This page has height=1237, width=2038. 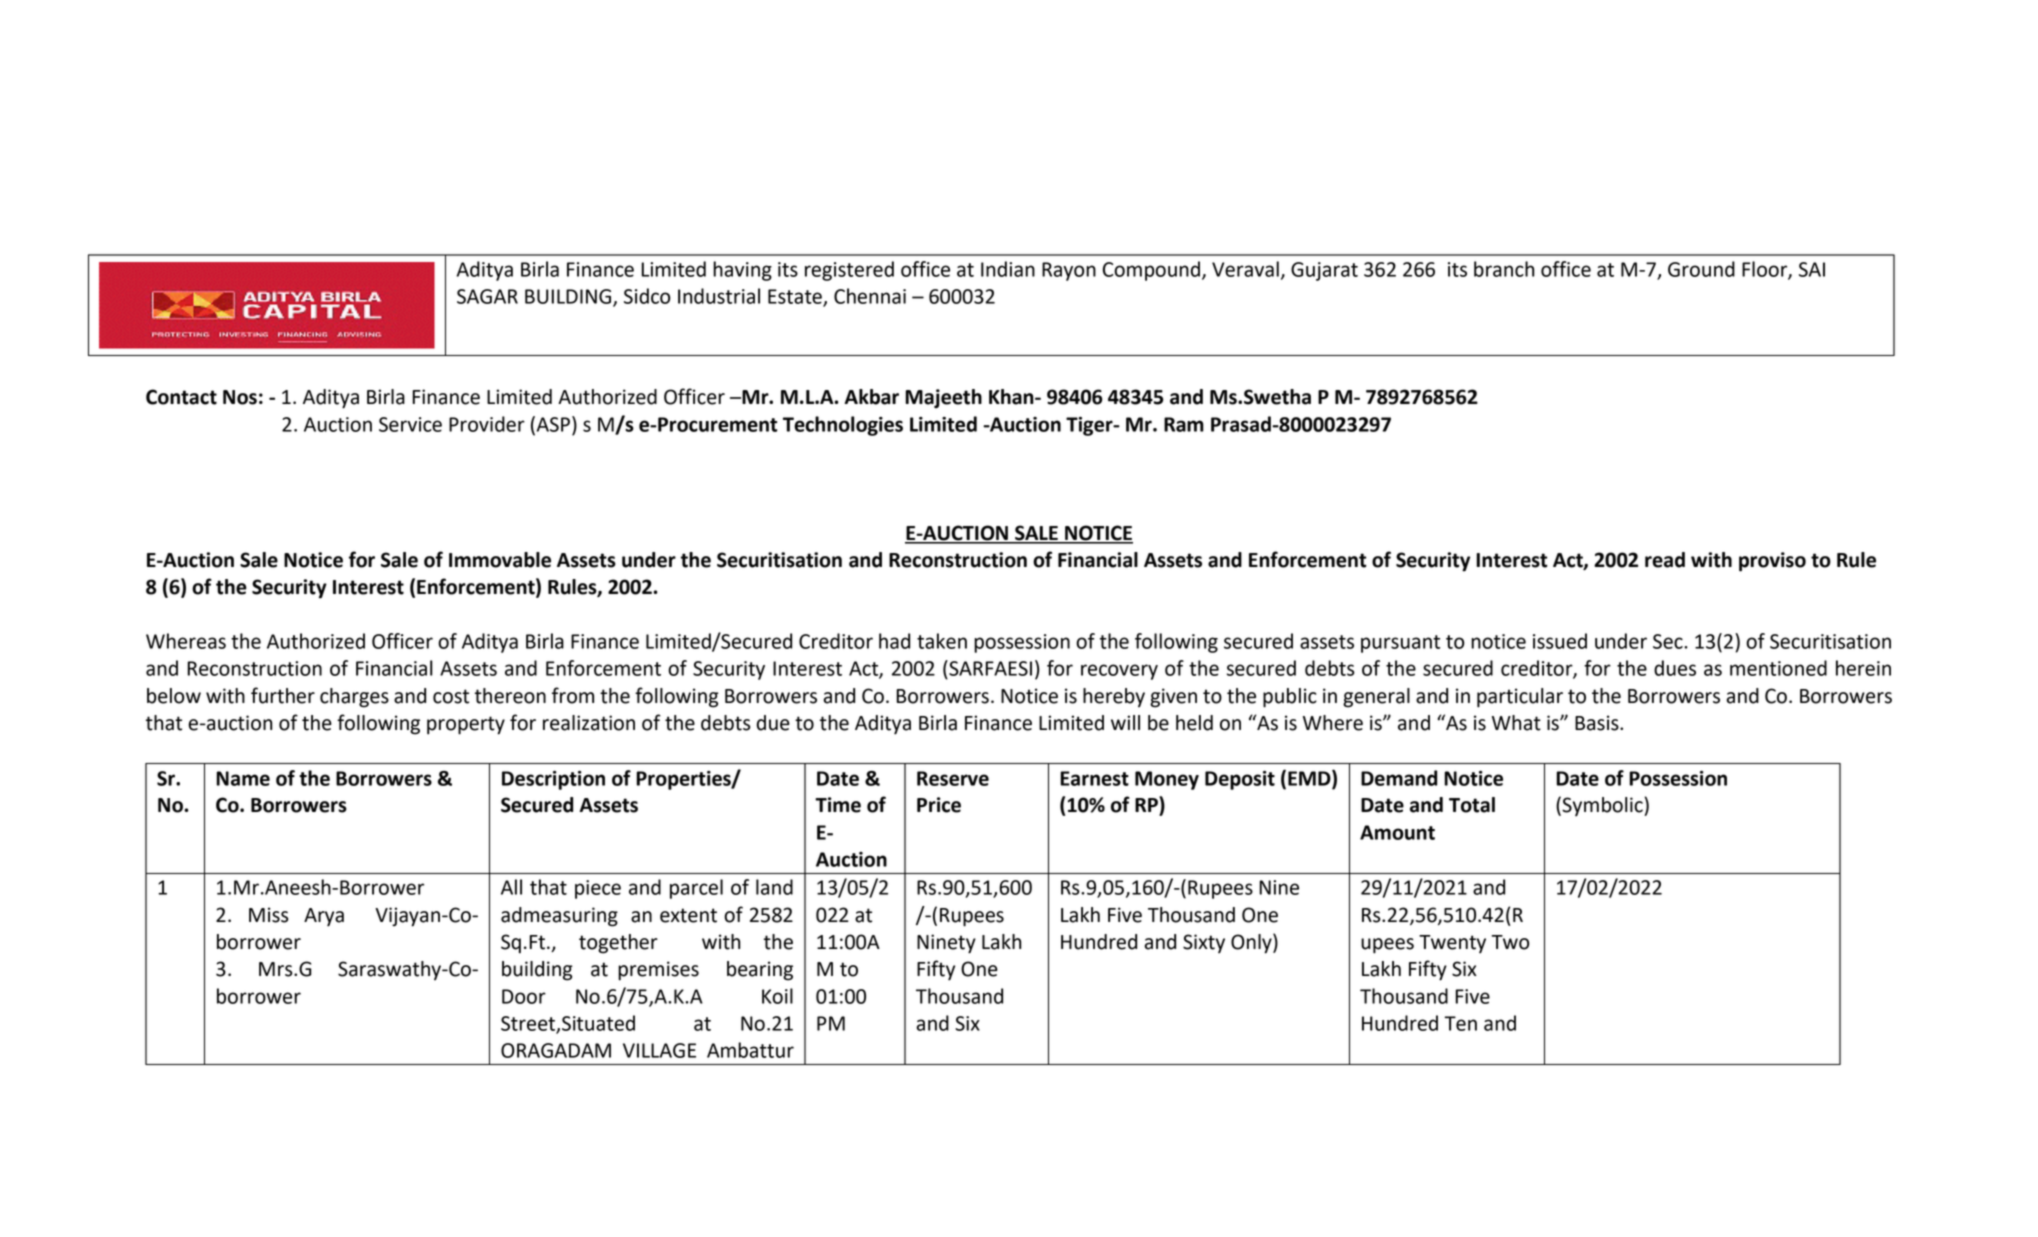 What do you see at coordinates (1008, 269) in the page?
I see `Indian` at bounding box center [1008, 269].
